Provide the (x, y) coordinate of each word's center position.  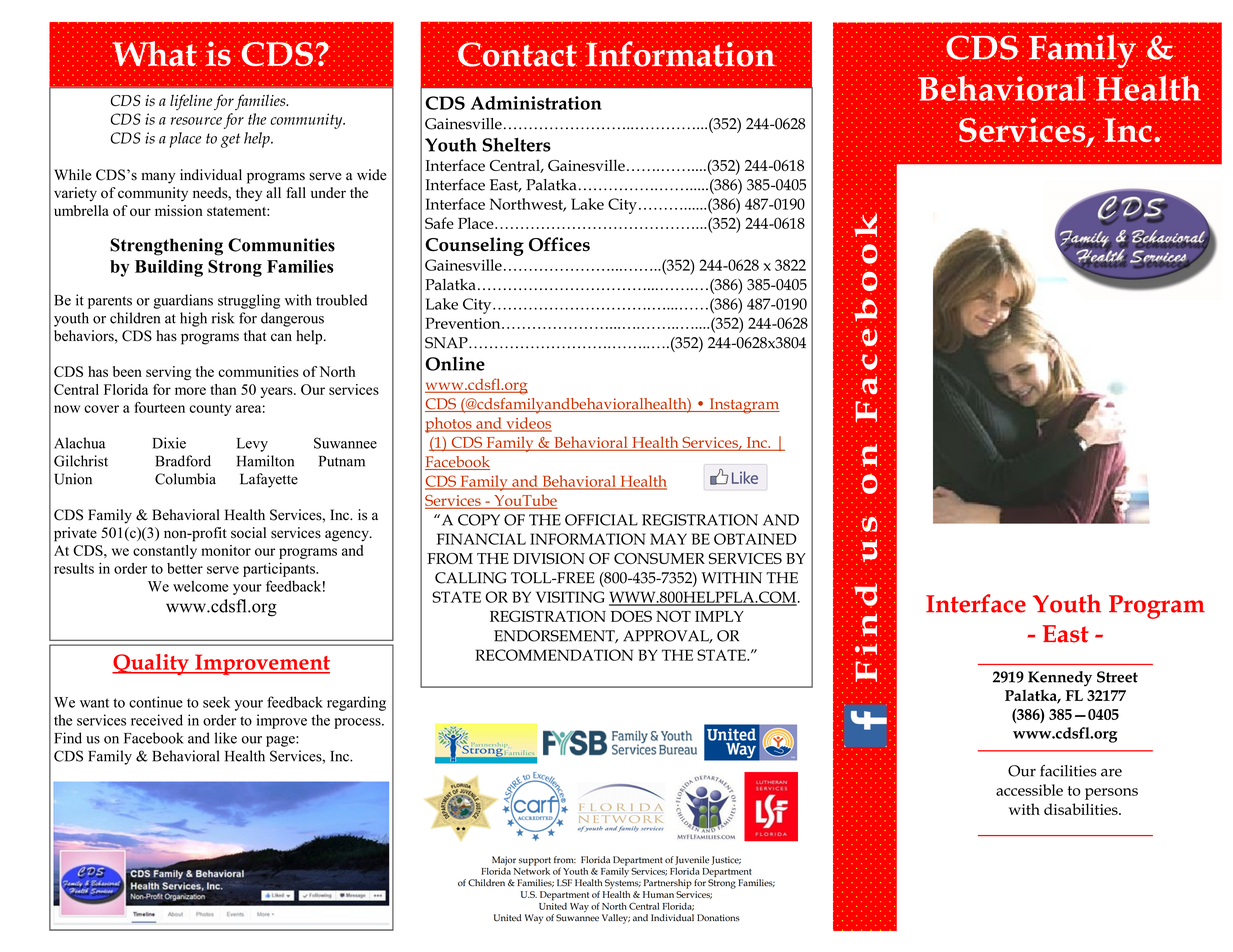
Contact (517, 54)
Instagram (743, 406)
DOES (631, 616)
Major (504, 861)
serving (169, 373)
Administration (536, 103)
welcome (200, 586)
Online (455, 364)
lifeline (191, 102)
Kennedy (1060, 679)
